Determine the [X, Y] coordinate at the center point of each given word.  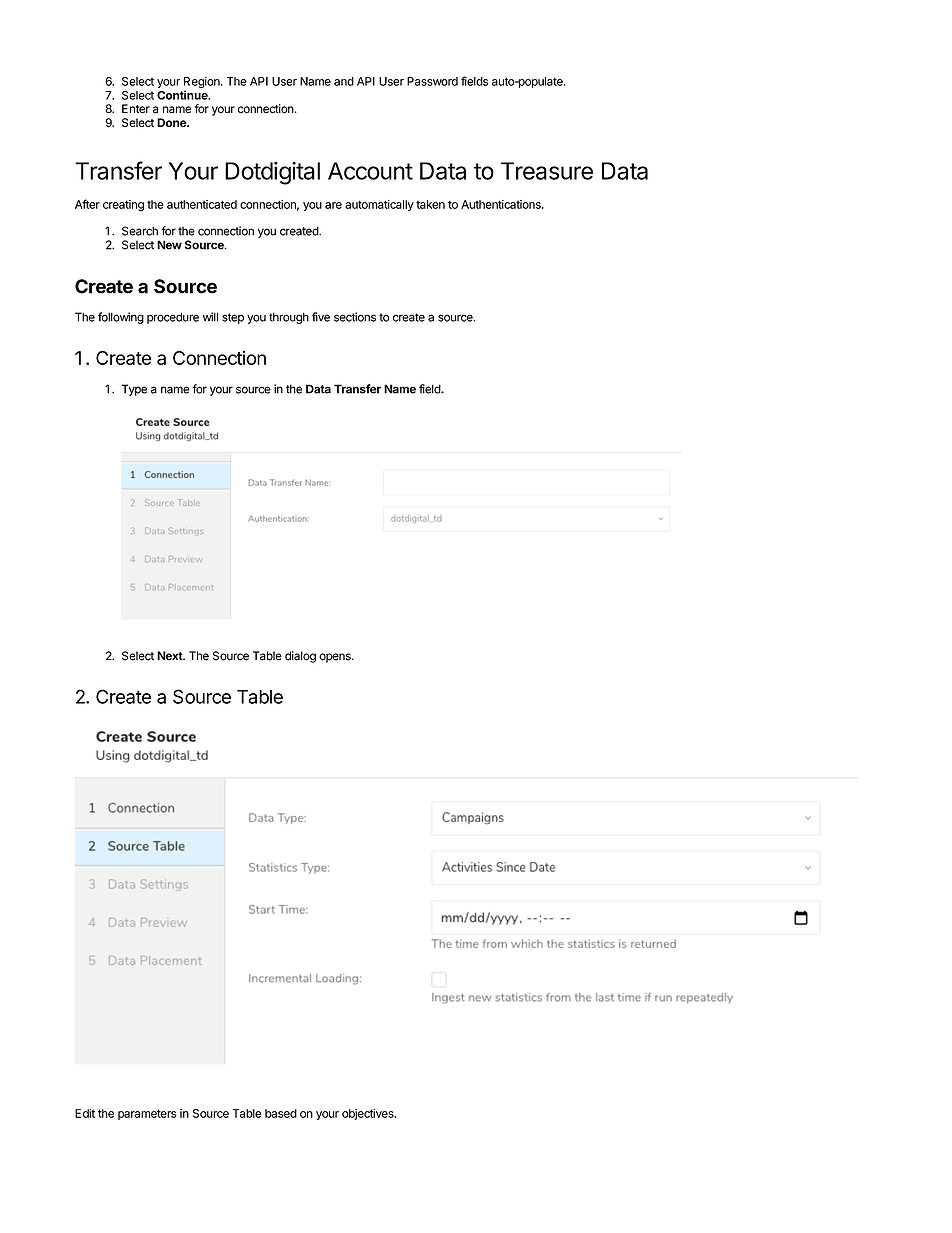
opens [336, 658]
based [281, 1113]
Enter [136, 109]
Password [432, 81]
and [344, 81]
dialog [300, 657]
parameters [147, 1114]
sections [355, 317]
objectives [369, 1114]
